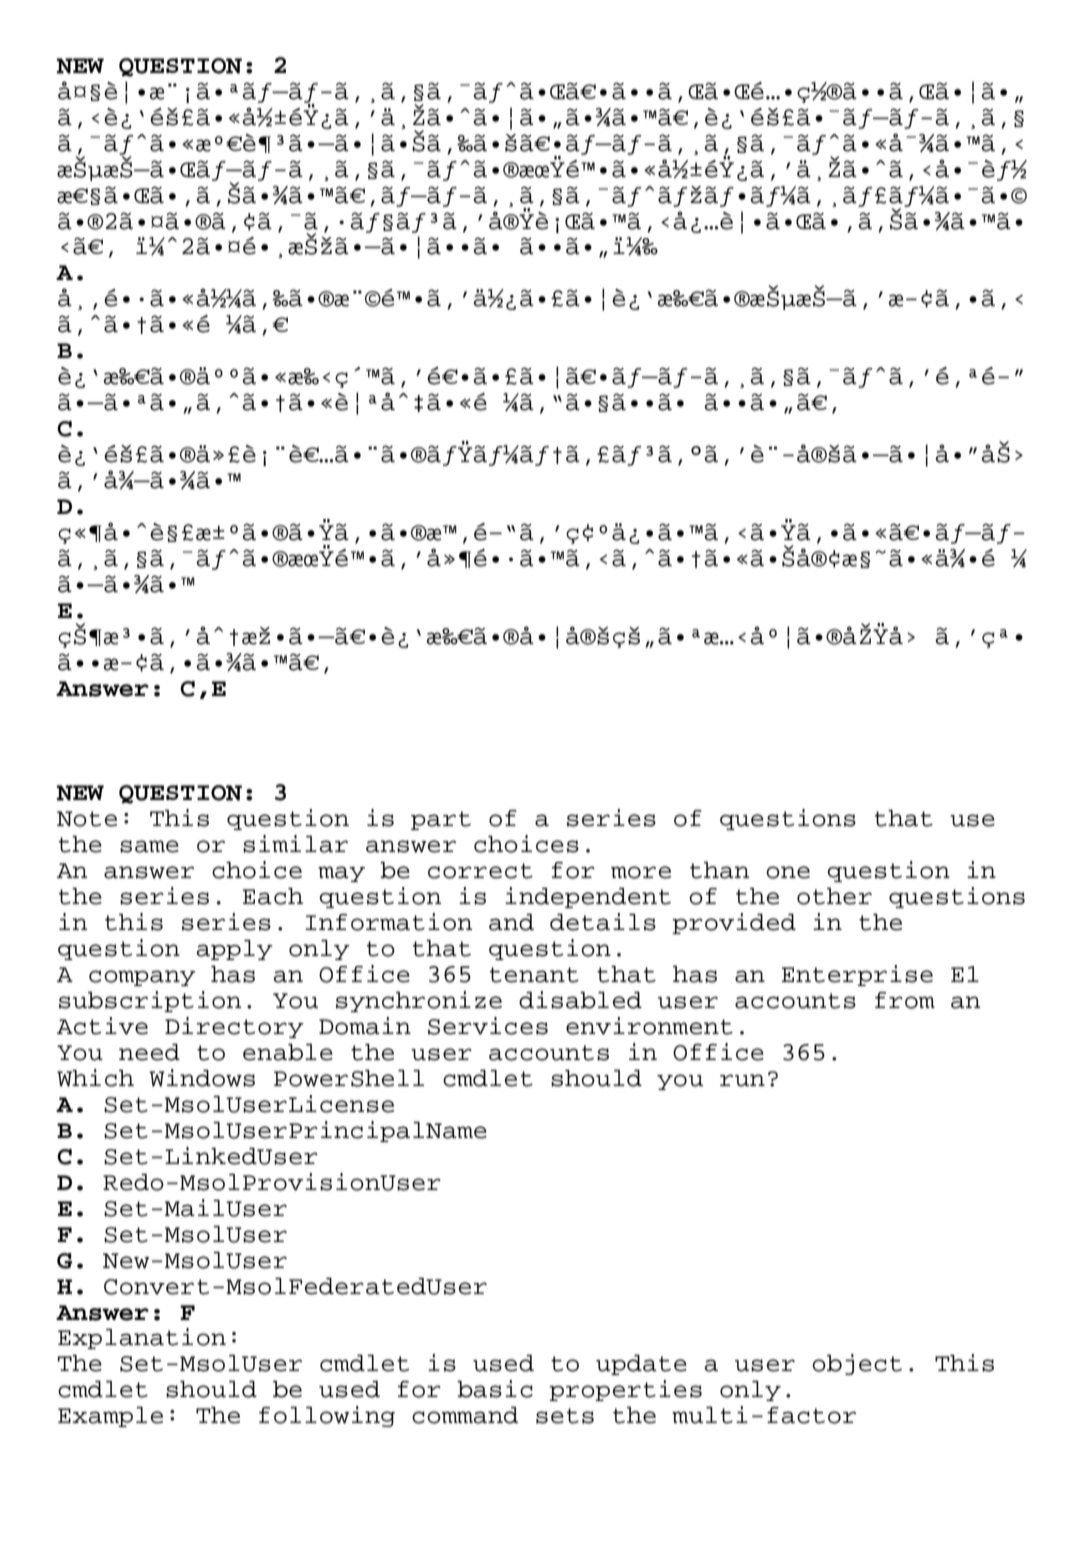 The image size is (1091, 1543). I want to click on run, so click(742, 1080).
